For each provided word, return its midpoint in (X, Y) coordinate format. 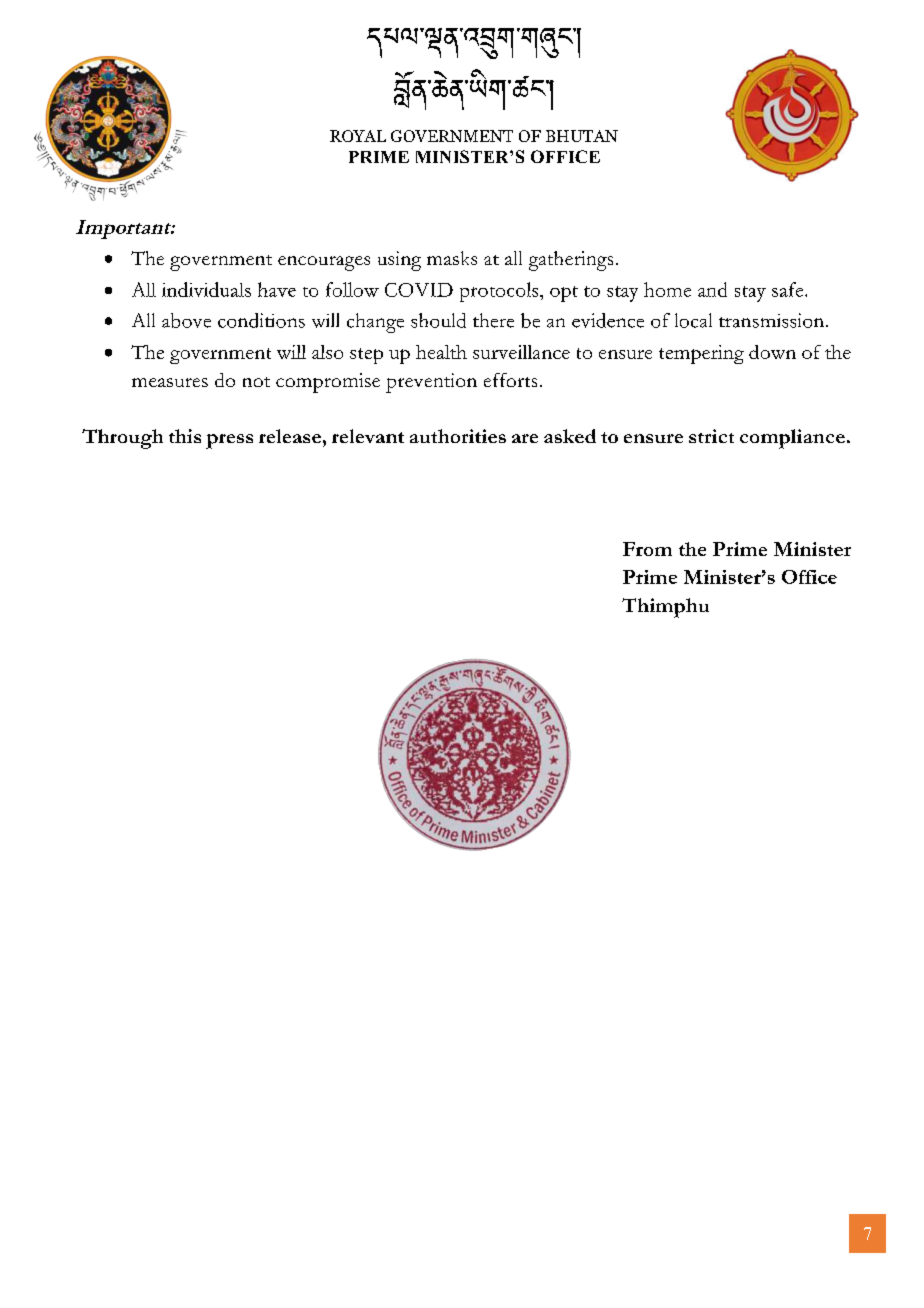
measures (170, 382)
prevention (431, 383)
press (229, 441)
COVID (419, 290)
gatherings (571, 261)
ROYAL (358, 136)
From (647, 549)
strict (711, 436)
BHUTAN (582, 136)
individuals (206, 289)
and (712, 289)
